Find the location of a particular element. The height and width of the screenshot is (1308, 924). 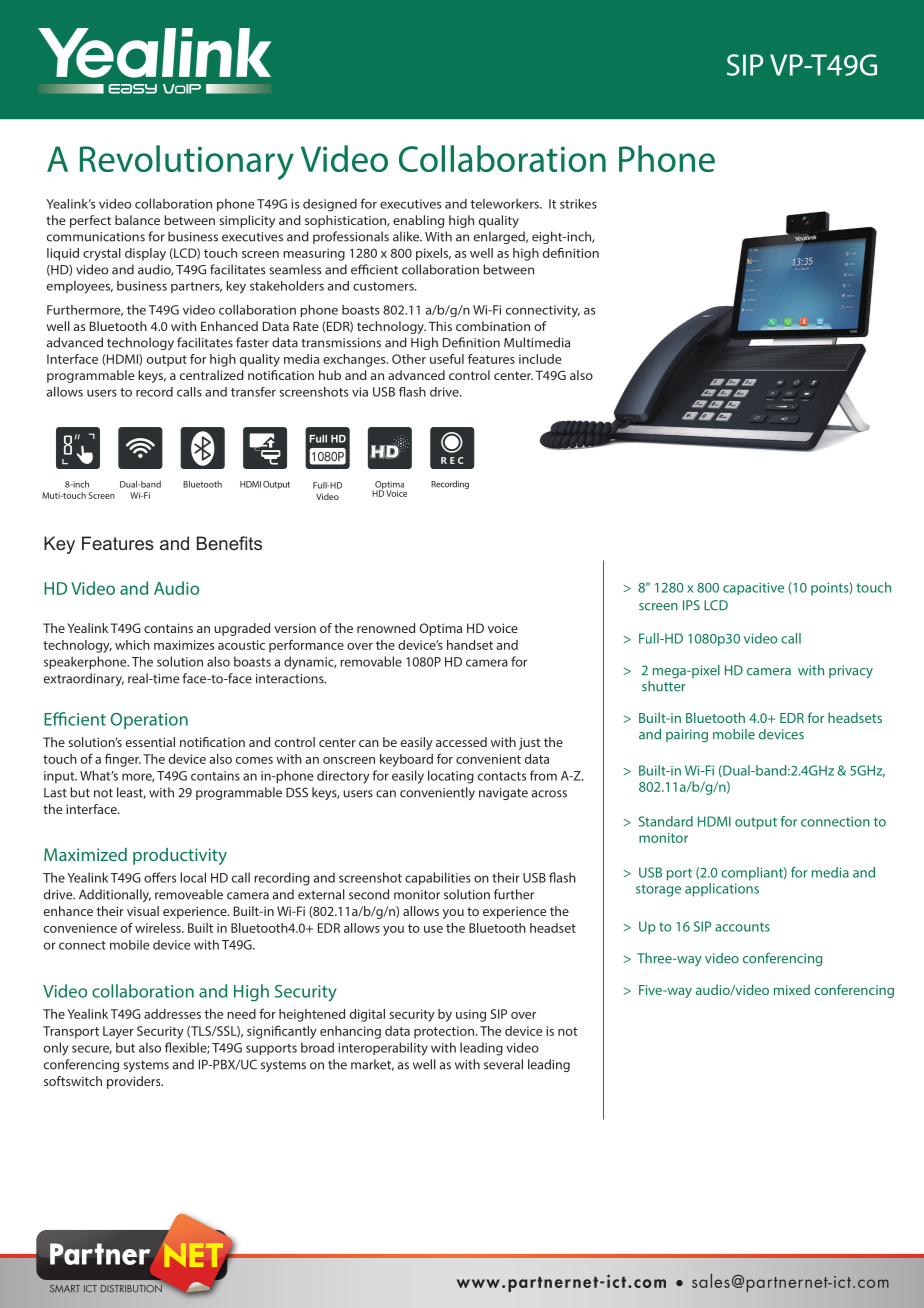

enabling is located at coordinates (418, 221).
